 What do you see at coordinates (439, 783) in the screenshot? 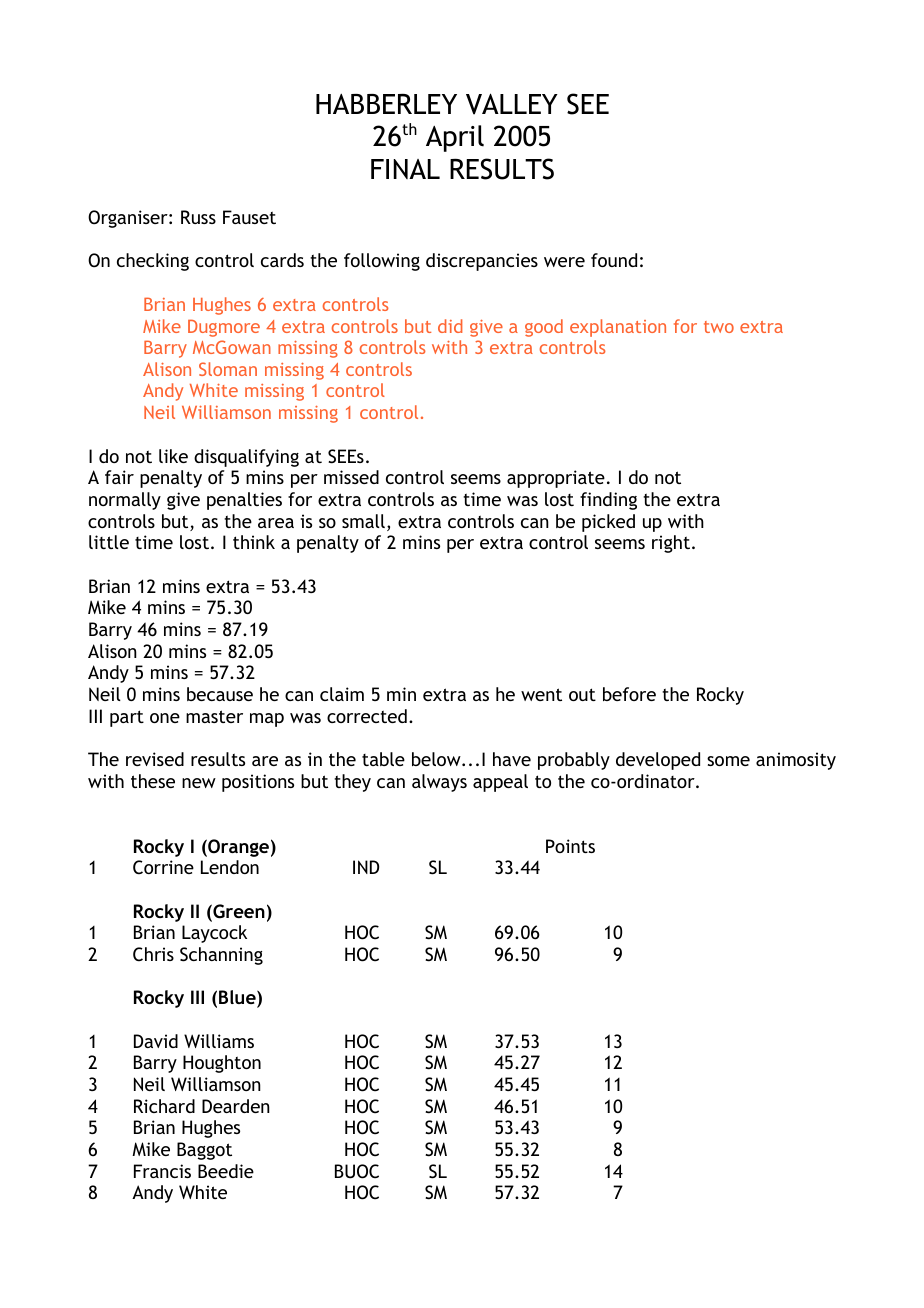
I see `always` at bounding box center [439, 783].
